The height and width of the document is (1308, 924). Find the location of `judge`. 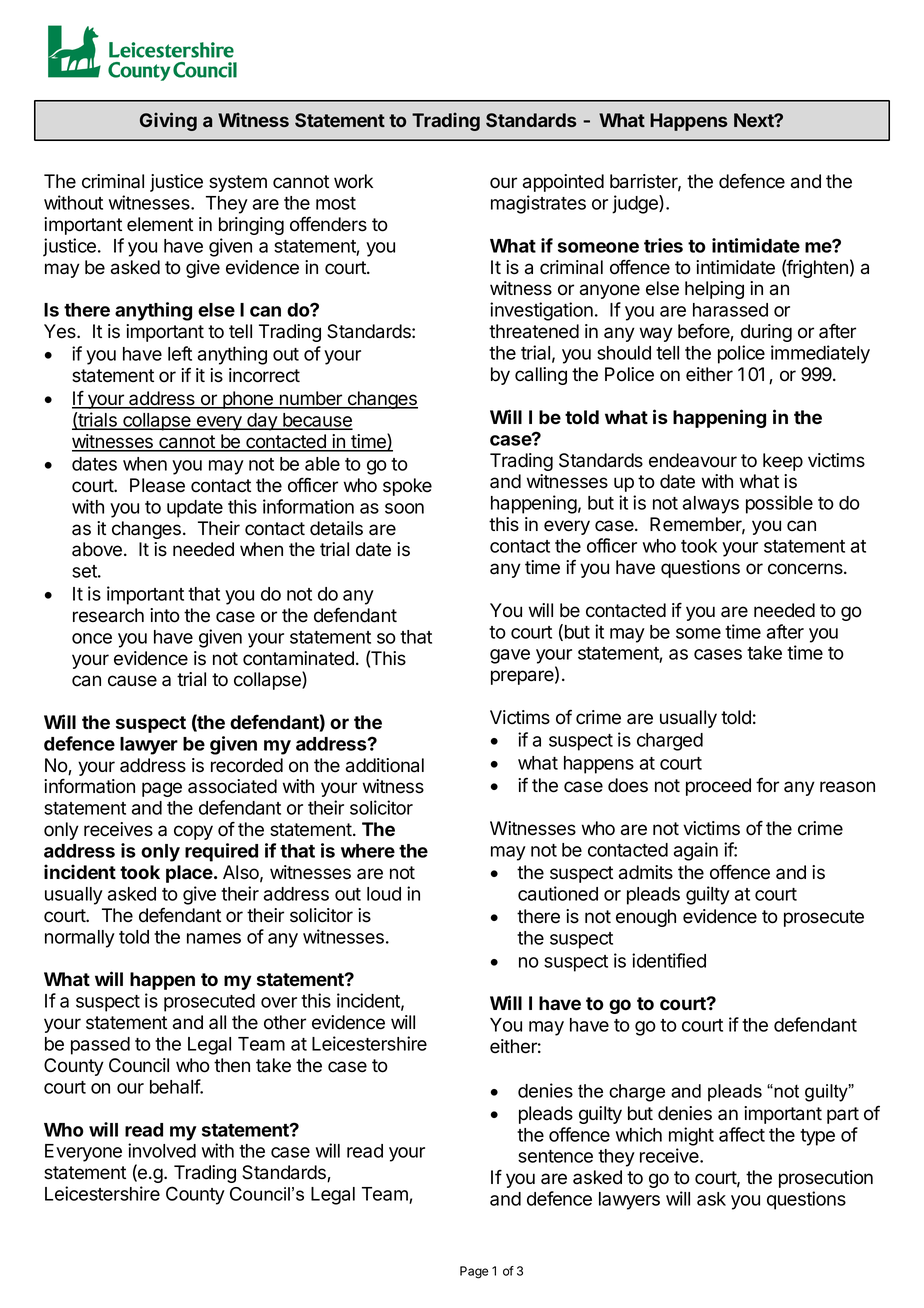

judge is located at coordinates (636, 204).
